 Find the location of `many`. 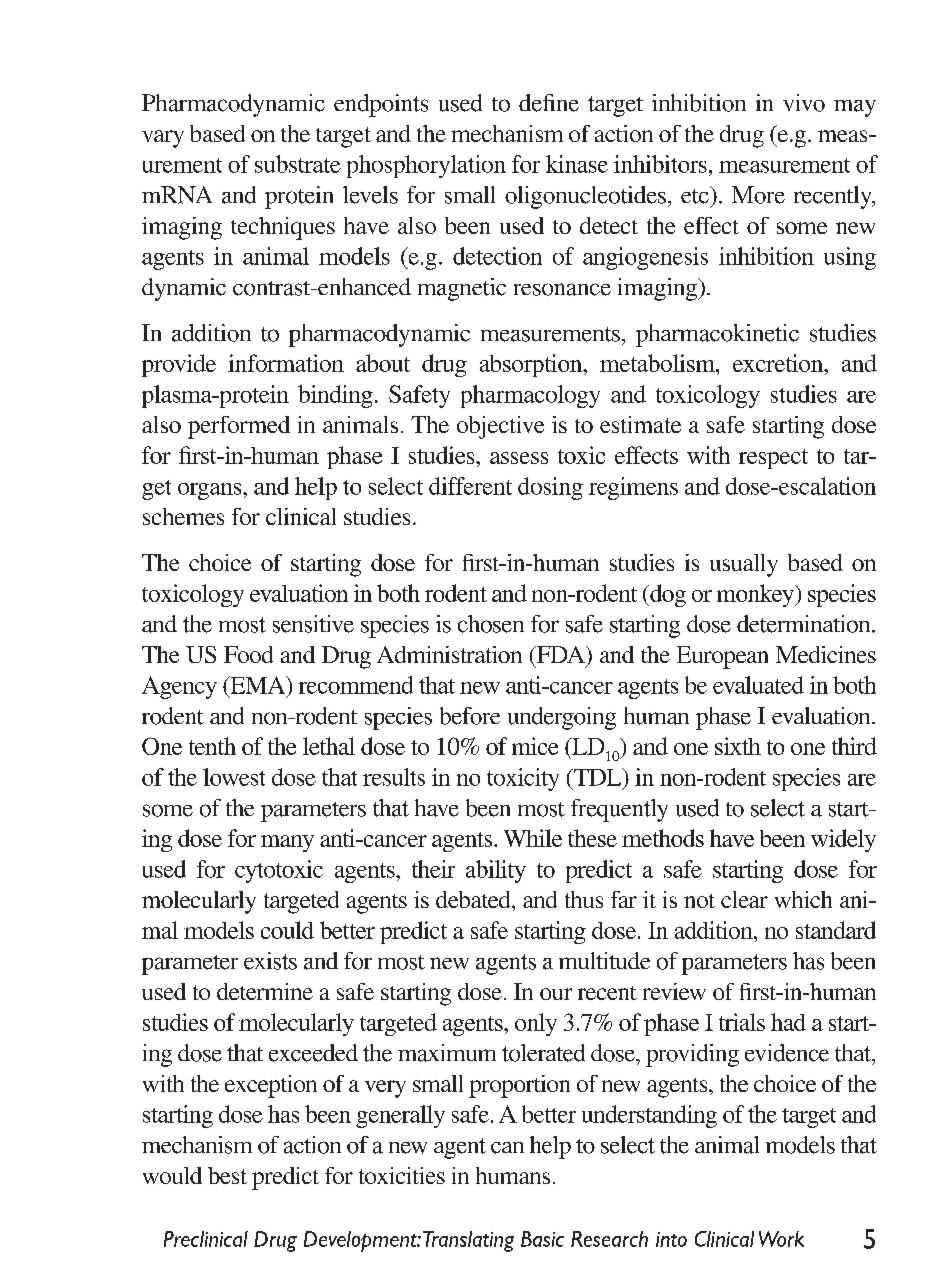

many is located at coordinates (287, 843).
